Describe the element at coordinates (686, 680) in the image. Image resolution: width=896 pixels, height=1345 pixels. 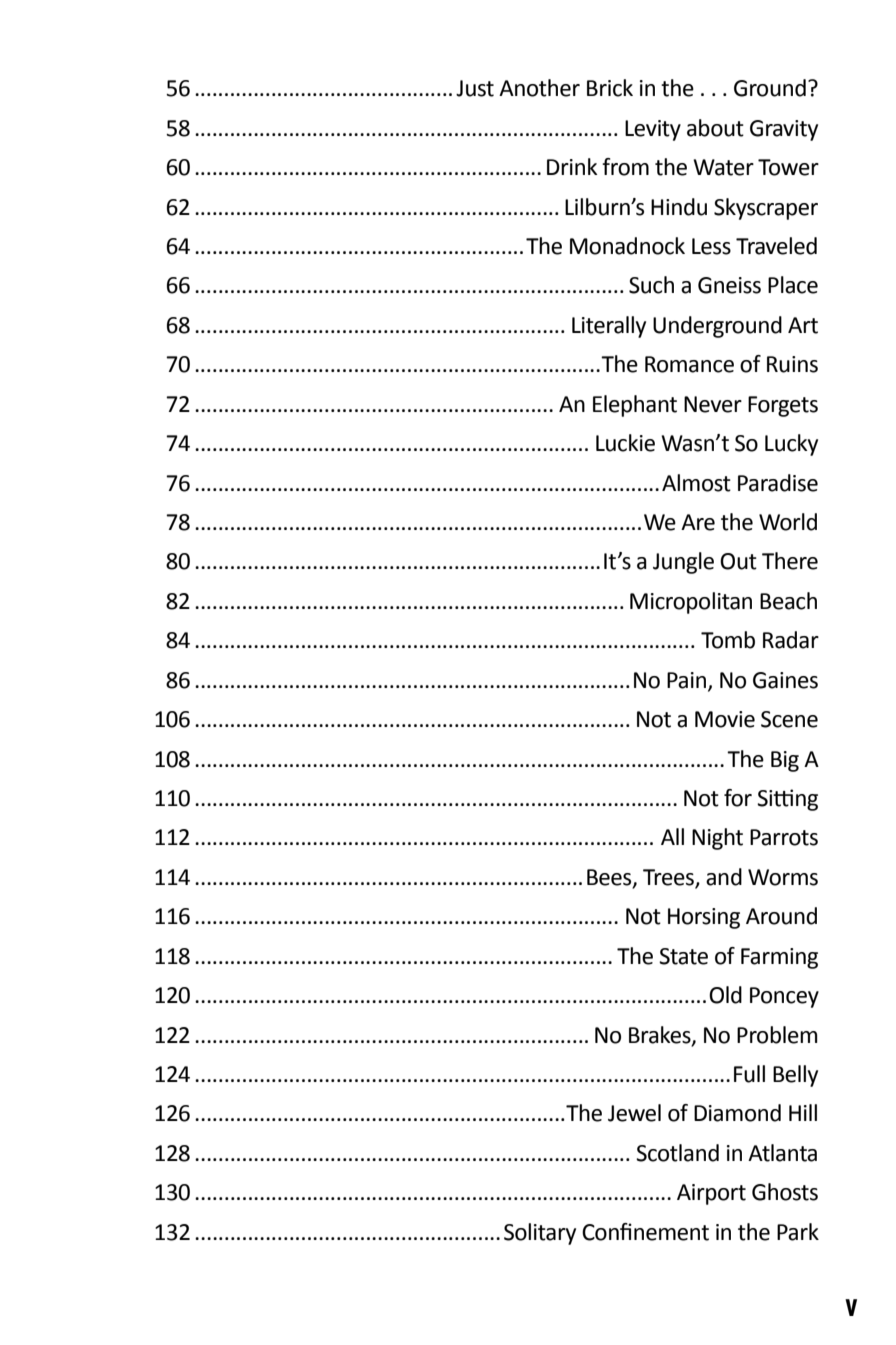
I see `Pain` at that location.
